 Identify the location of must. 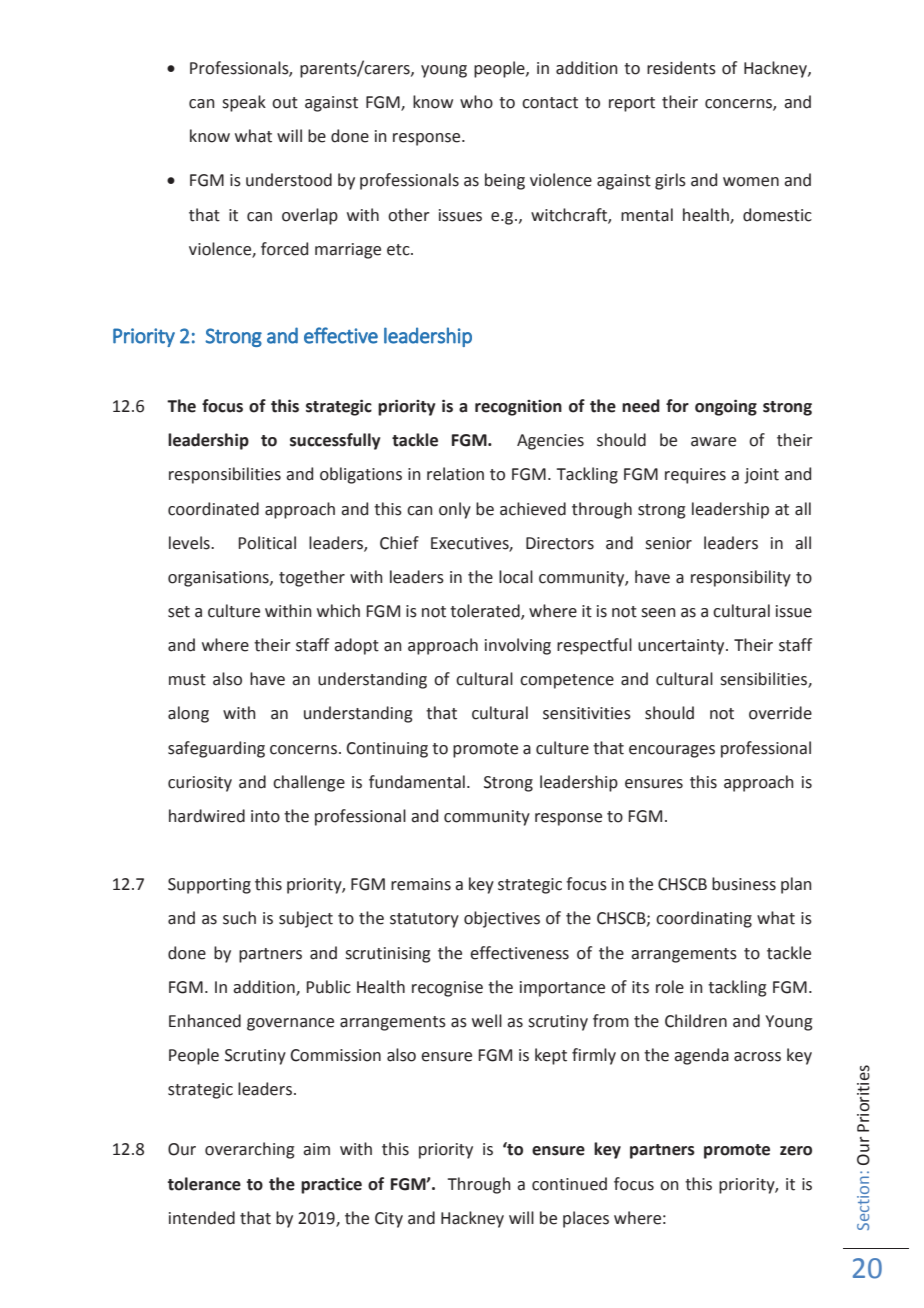
(187, 680).
